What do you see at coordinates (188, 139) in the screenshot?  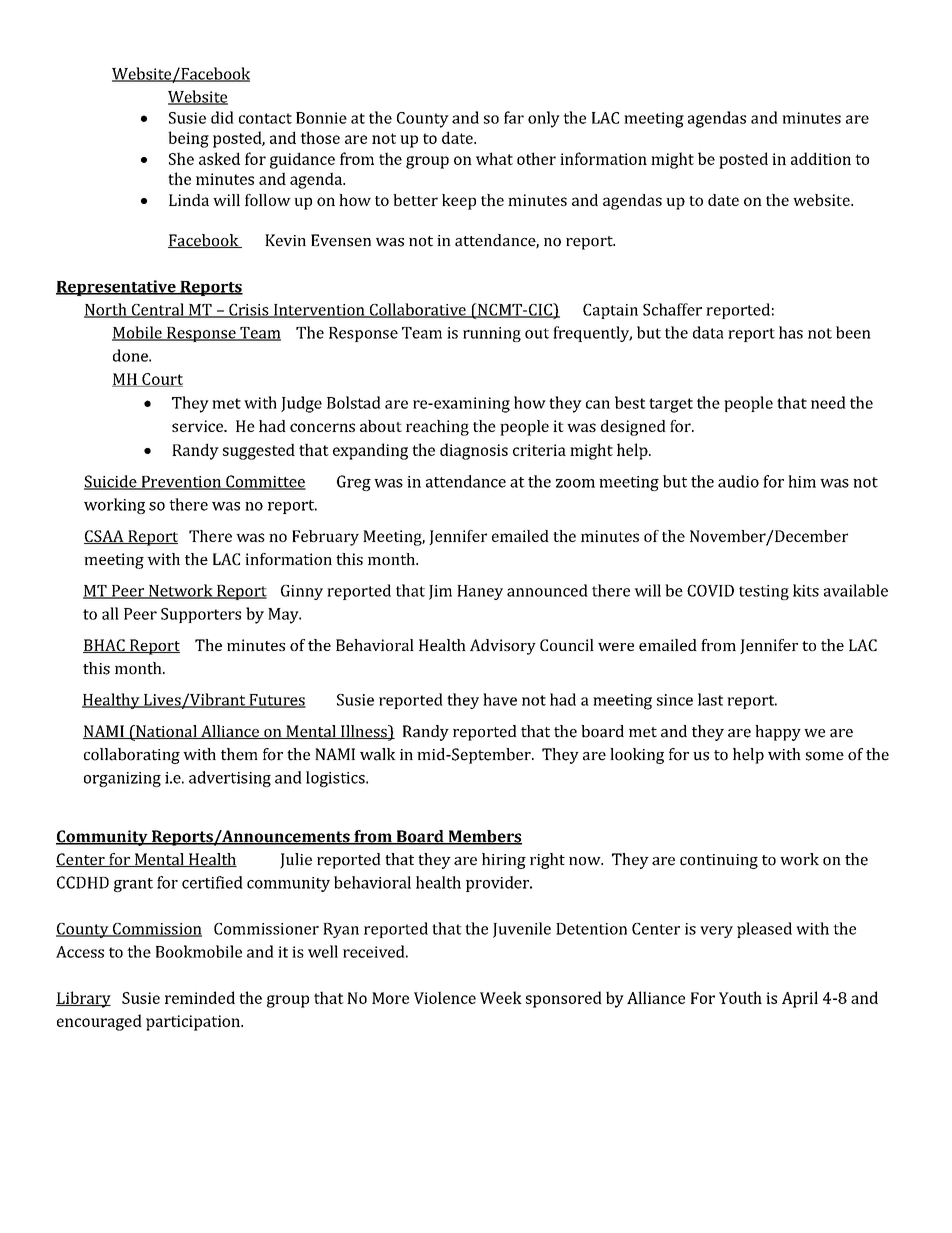 I see `being` at bounding box center [188, 139].
